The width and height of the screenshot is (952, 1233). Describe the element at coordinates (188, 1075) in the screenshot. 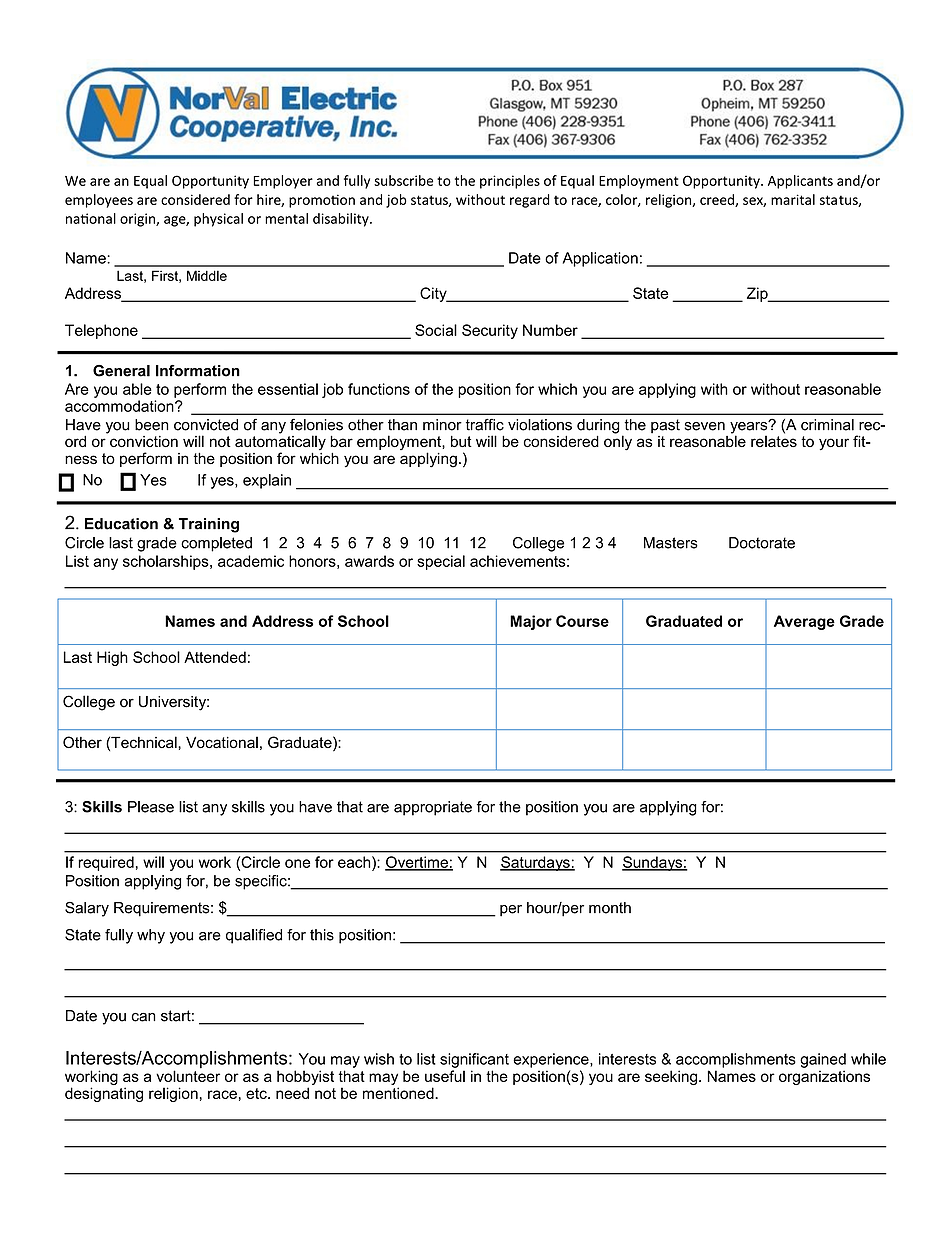

I see `volunteer` at that location.
